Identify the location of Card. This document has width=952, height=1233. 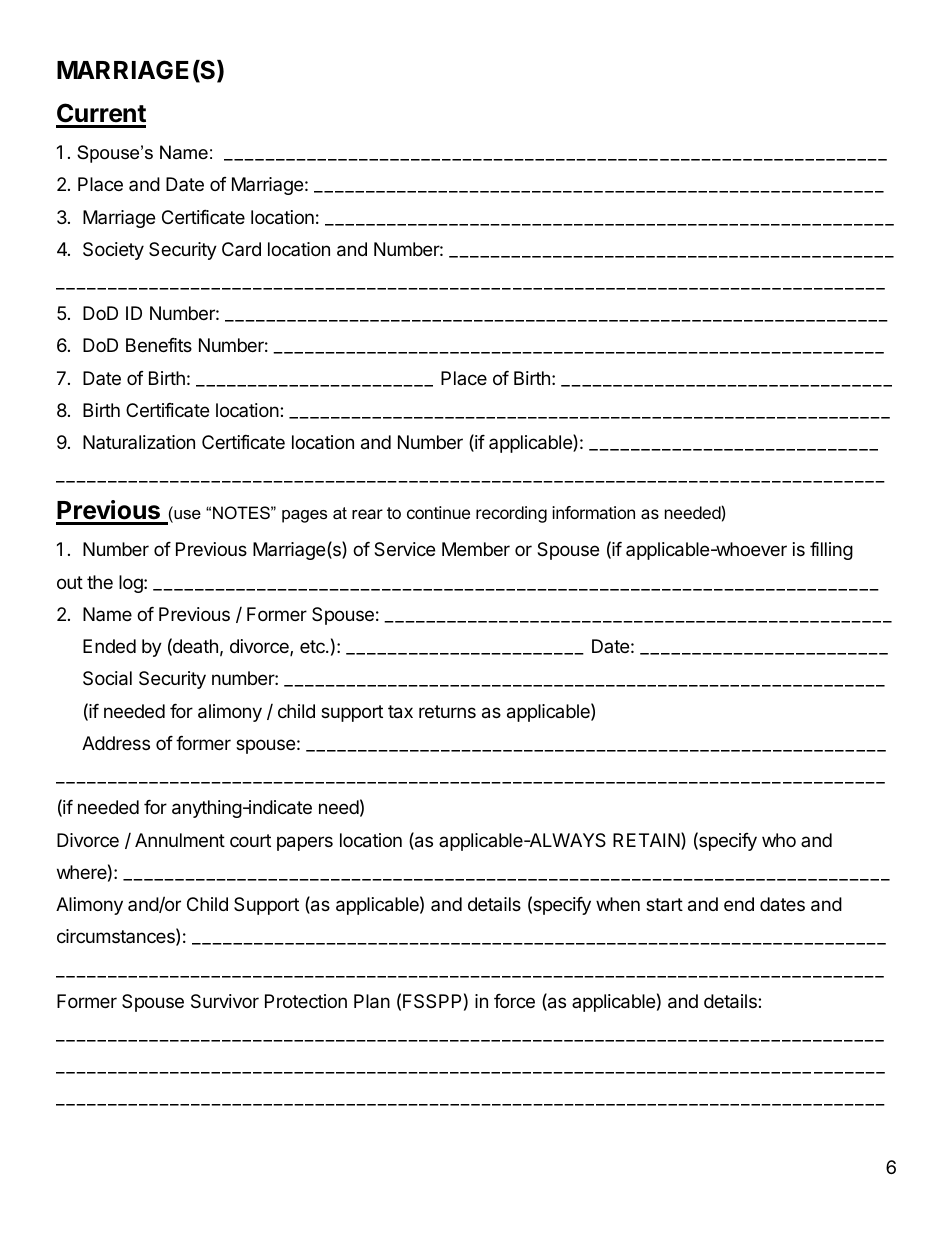
(241, 249).
